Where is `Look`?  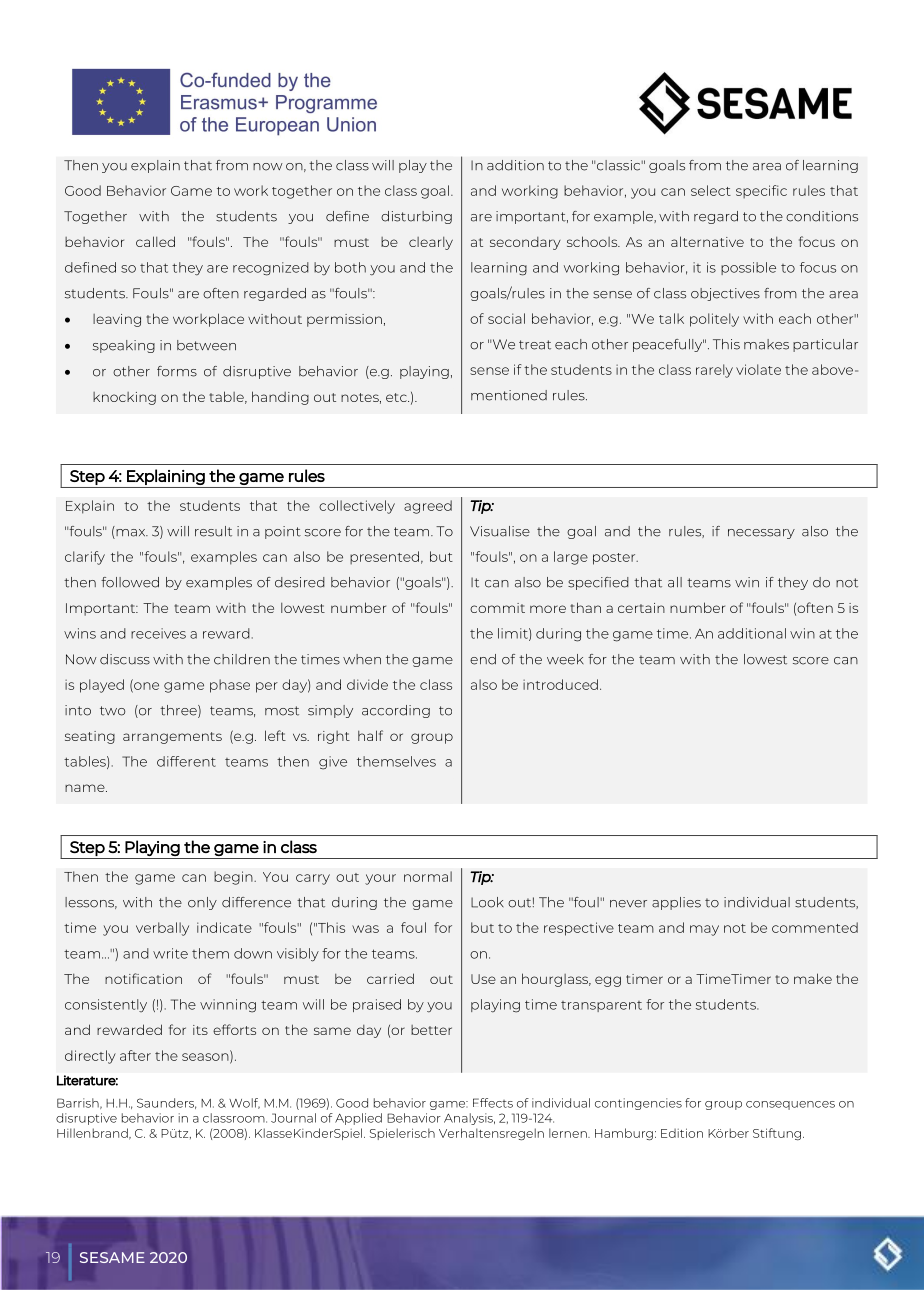 Look is located at coordinates (487, 902).
